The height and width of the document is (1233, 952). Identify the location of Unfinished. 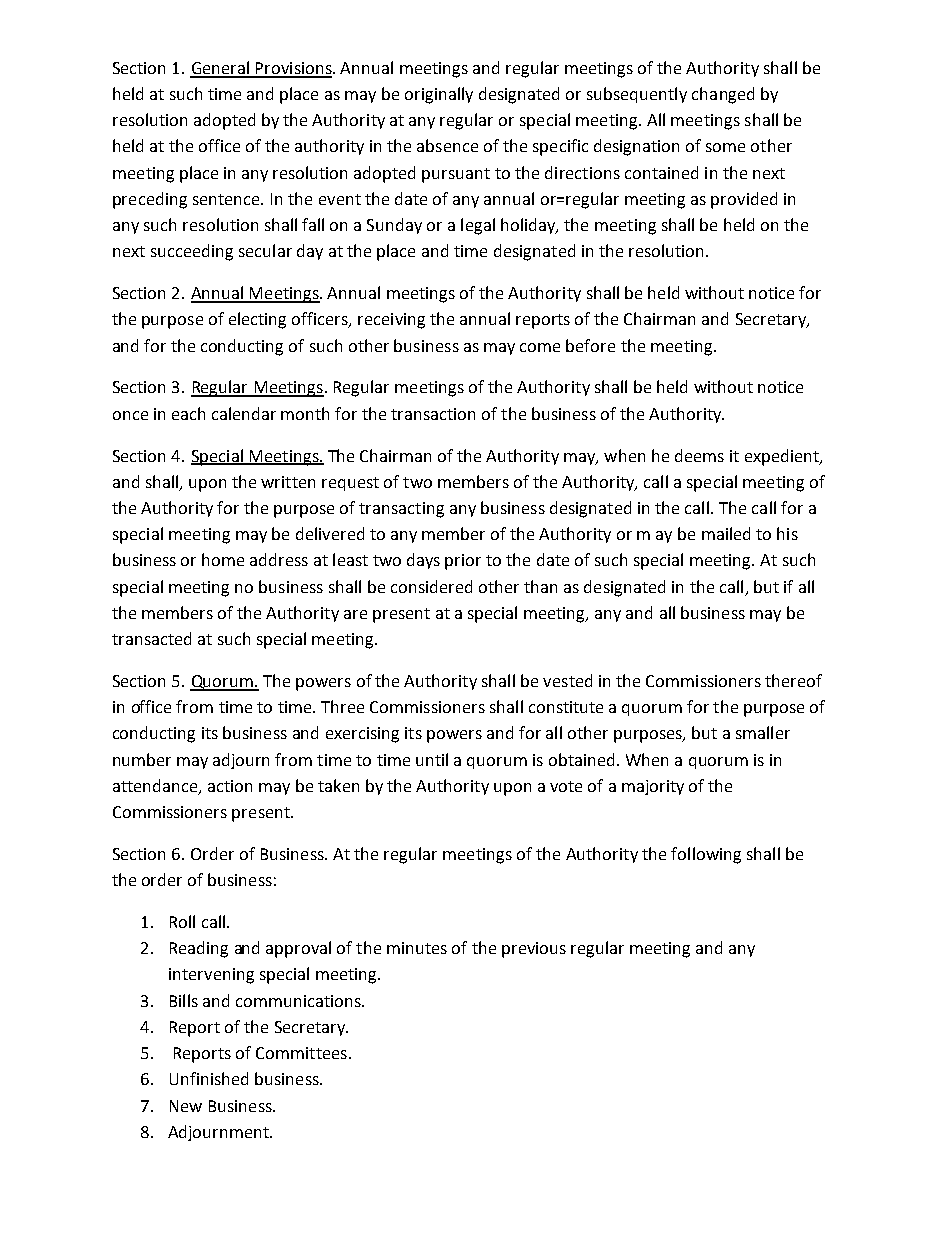
(209, 1078).
